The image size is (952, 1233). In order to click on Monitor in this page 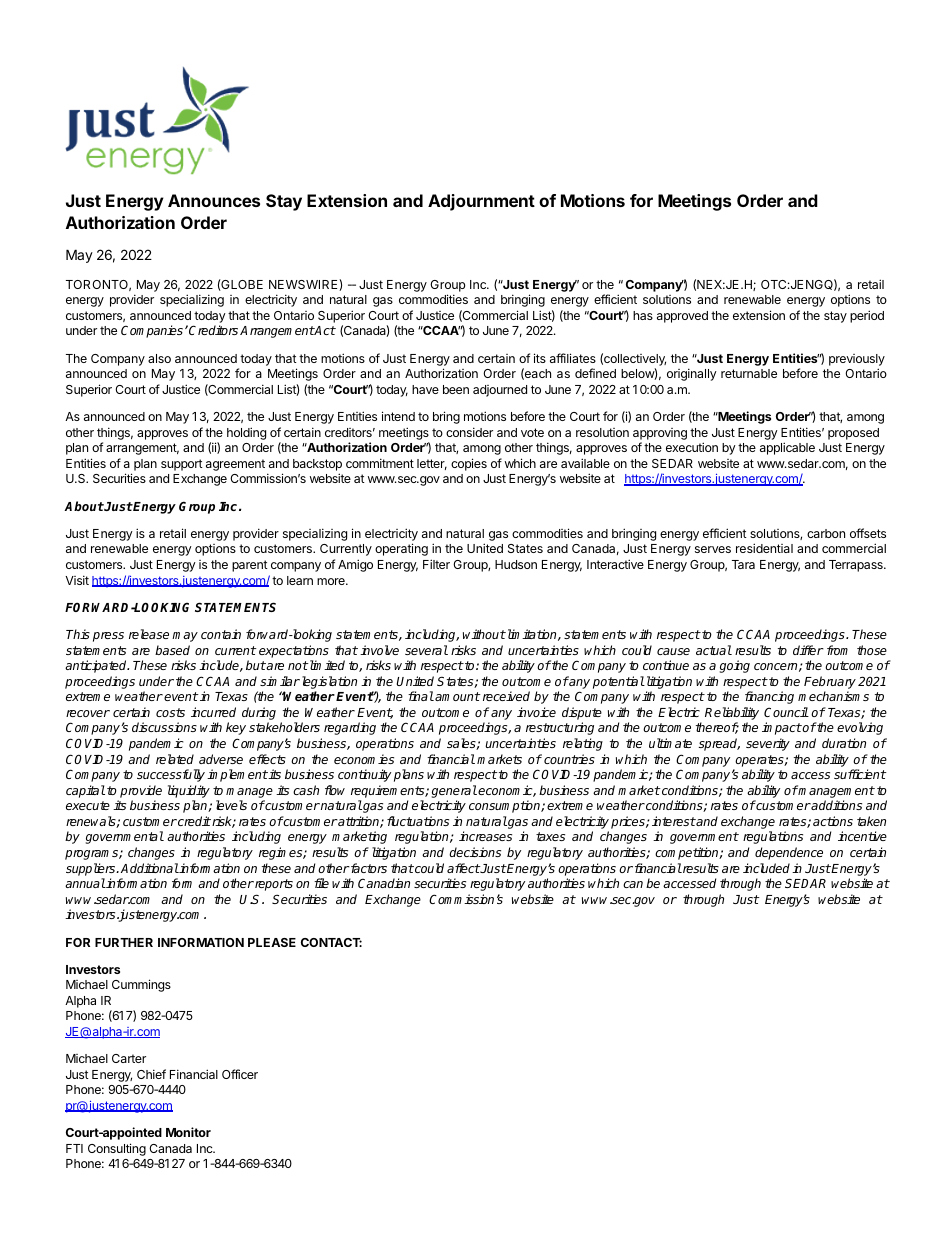, I will do `click(188, 1132)`.
